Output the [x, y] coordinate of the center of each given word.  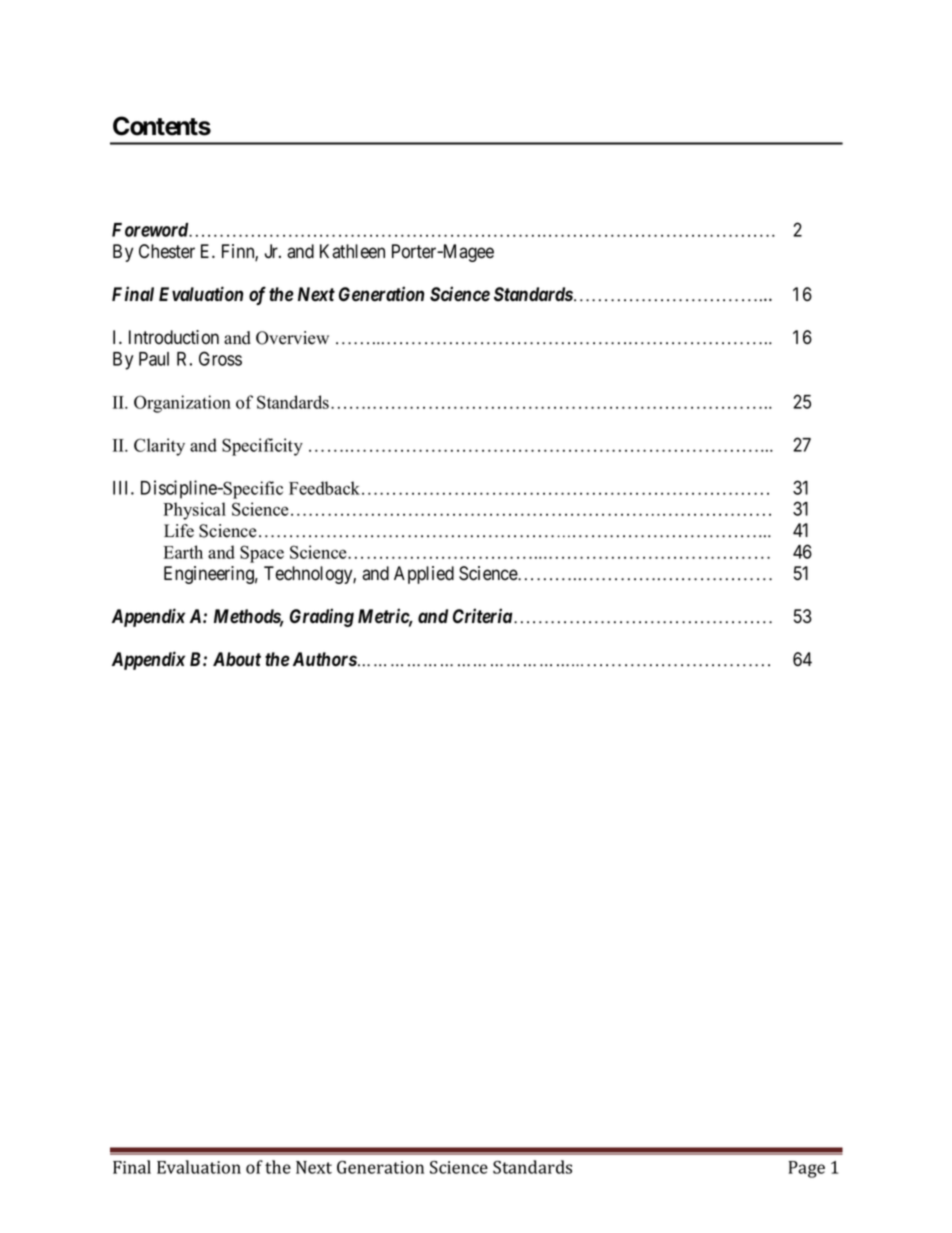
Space [262, 554]
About [237, 659]
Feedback [326, 488]
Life [179, 531]
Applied [424, 575]
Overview [292, 338]
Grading [322, 617]
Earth [183, 552]
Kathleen [352, 251]
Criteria [483, 616]
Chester [167, 251]
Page [807, 1169]
